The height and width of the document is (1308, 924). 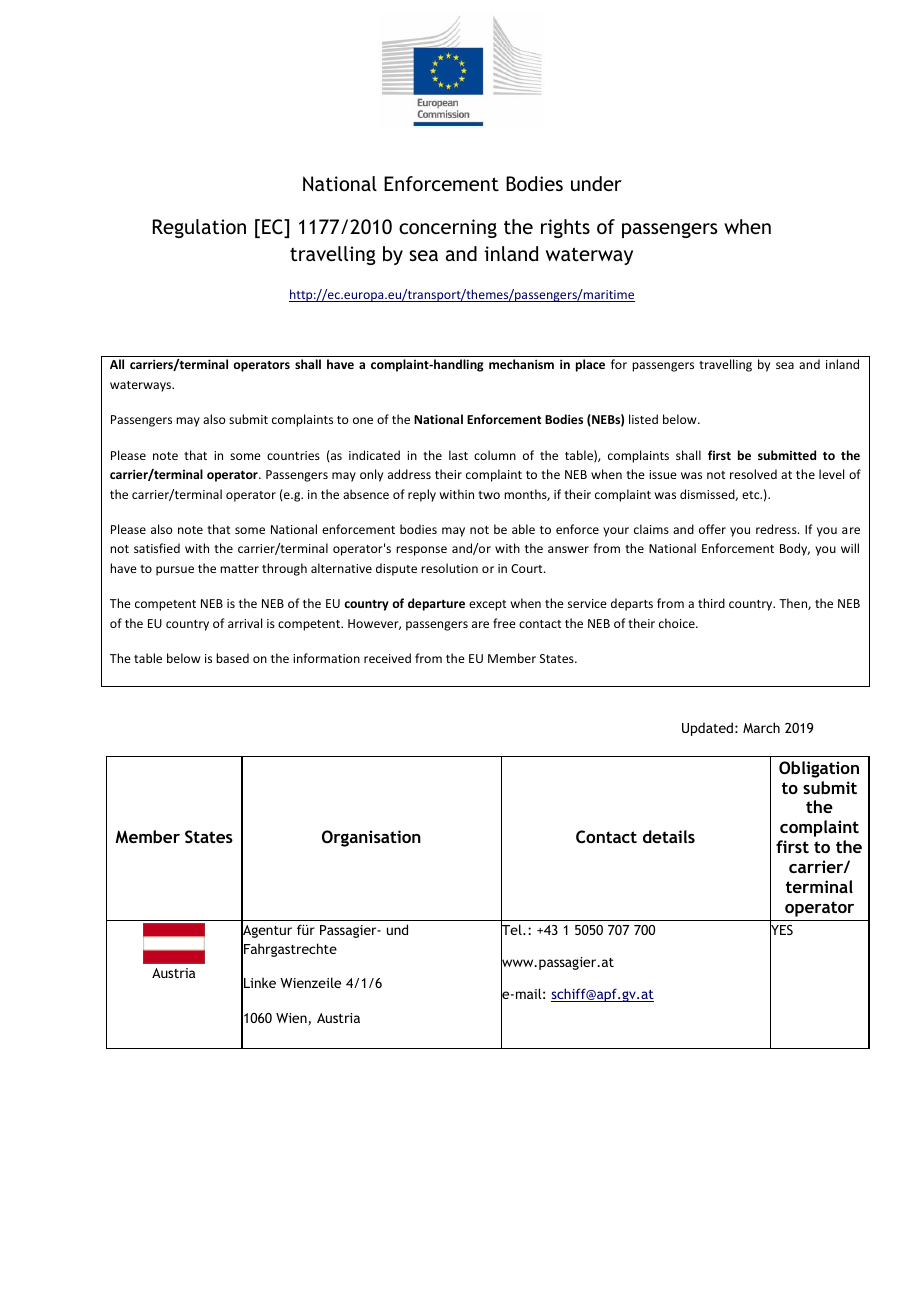 I want to click on March, so click(x=761, y=727).
